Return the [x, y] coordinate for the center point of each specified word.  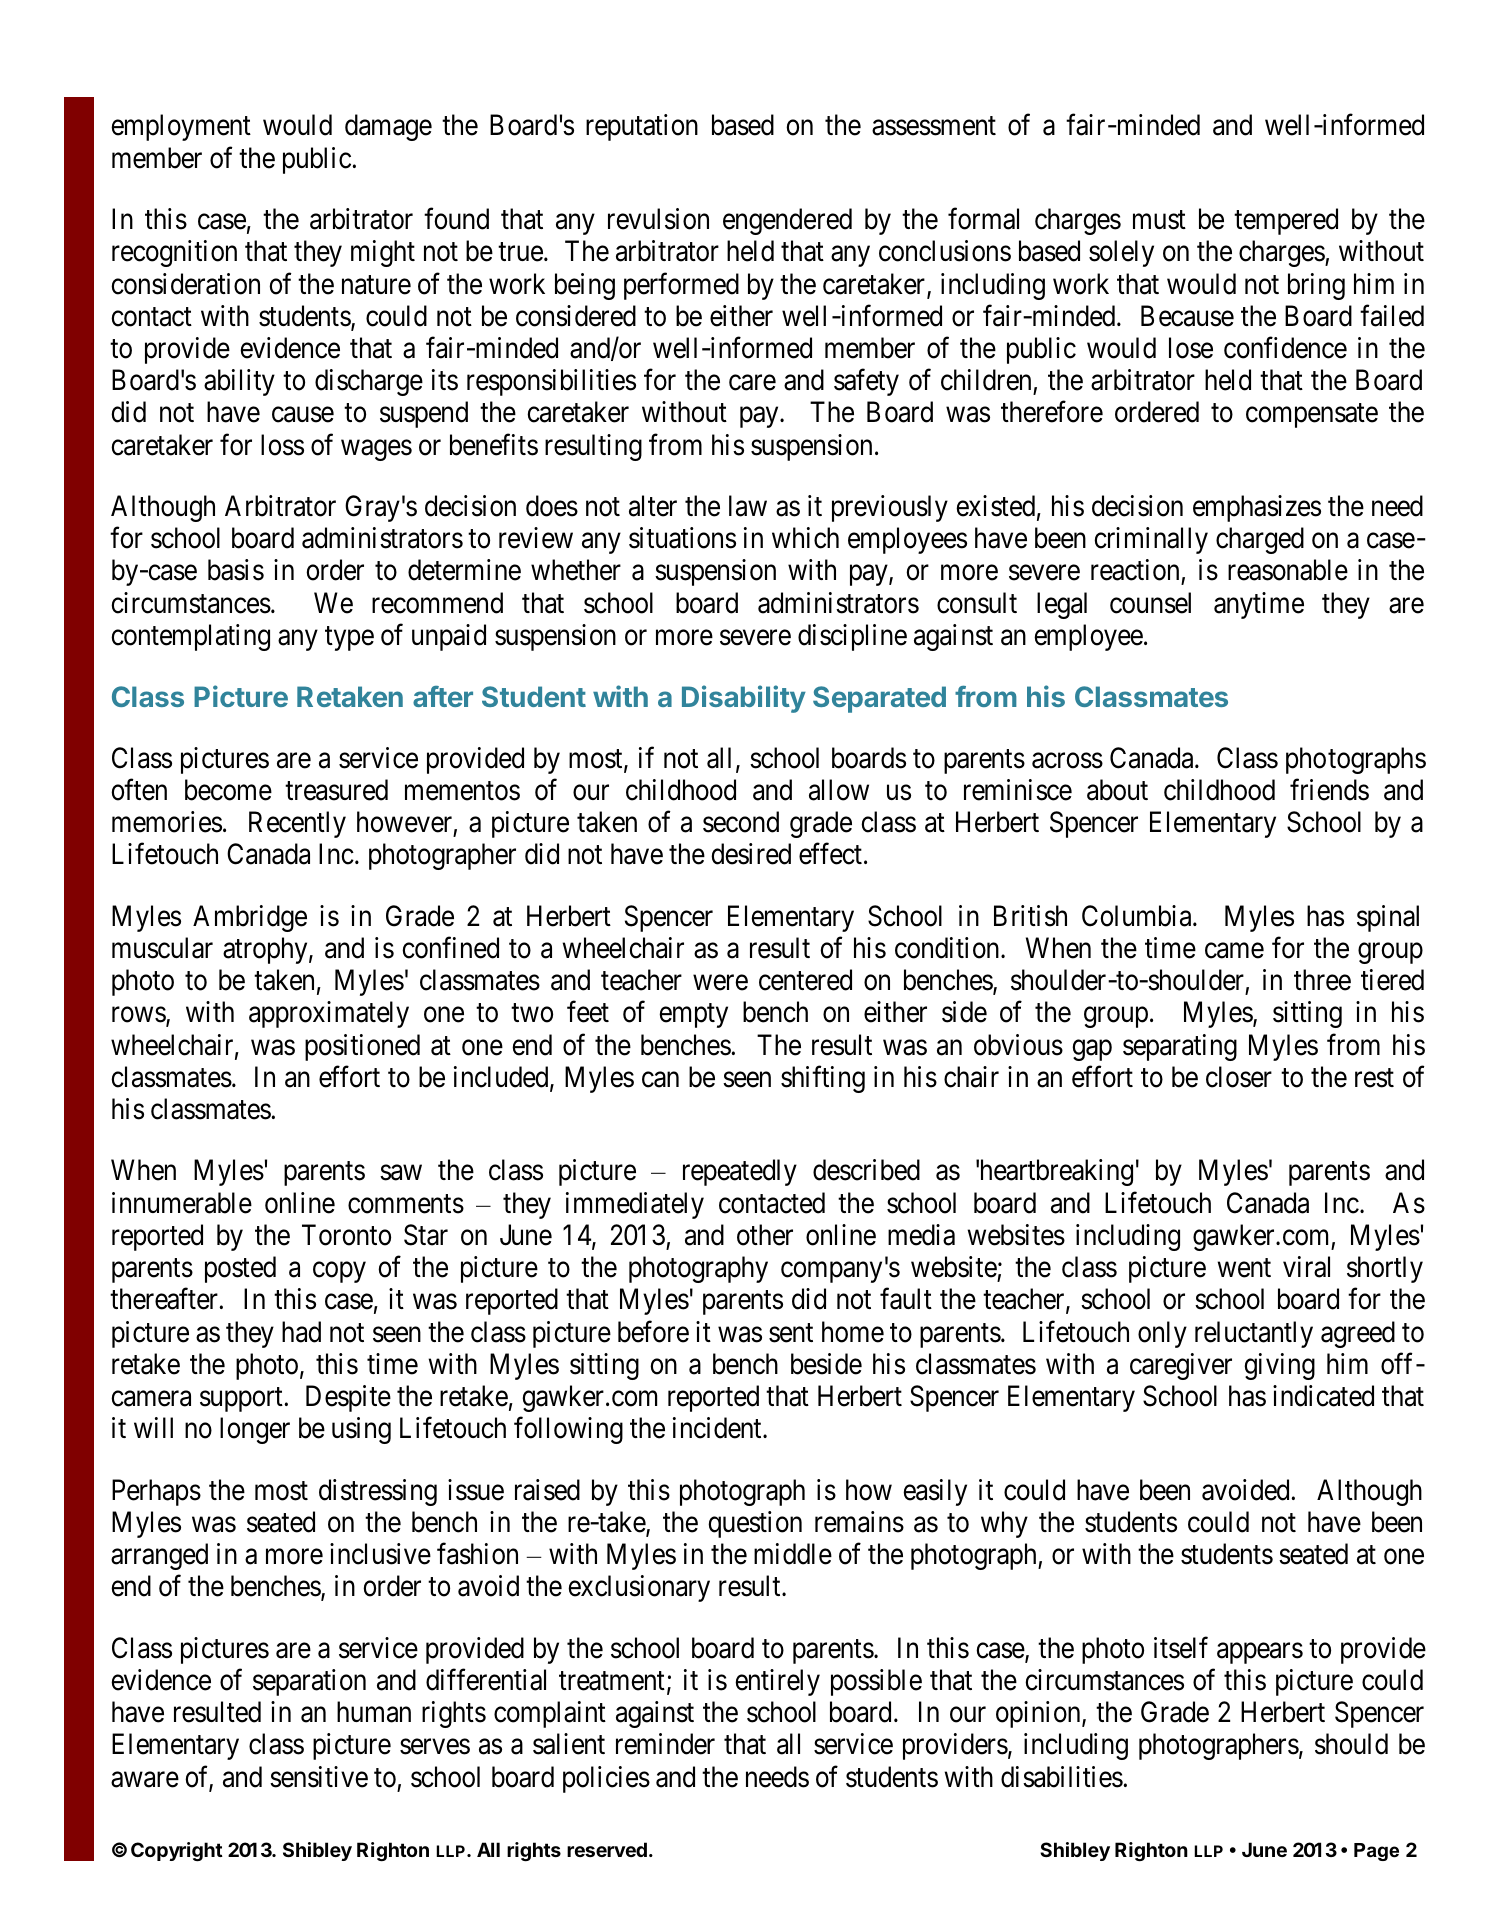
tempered [1286, 221]
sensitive [319, 1777]
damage [388, 127]
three [1322, 980]
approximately [329, 1014]
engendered [787, 221]
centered [805, 980]
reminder [665, 1744]
